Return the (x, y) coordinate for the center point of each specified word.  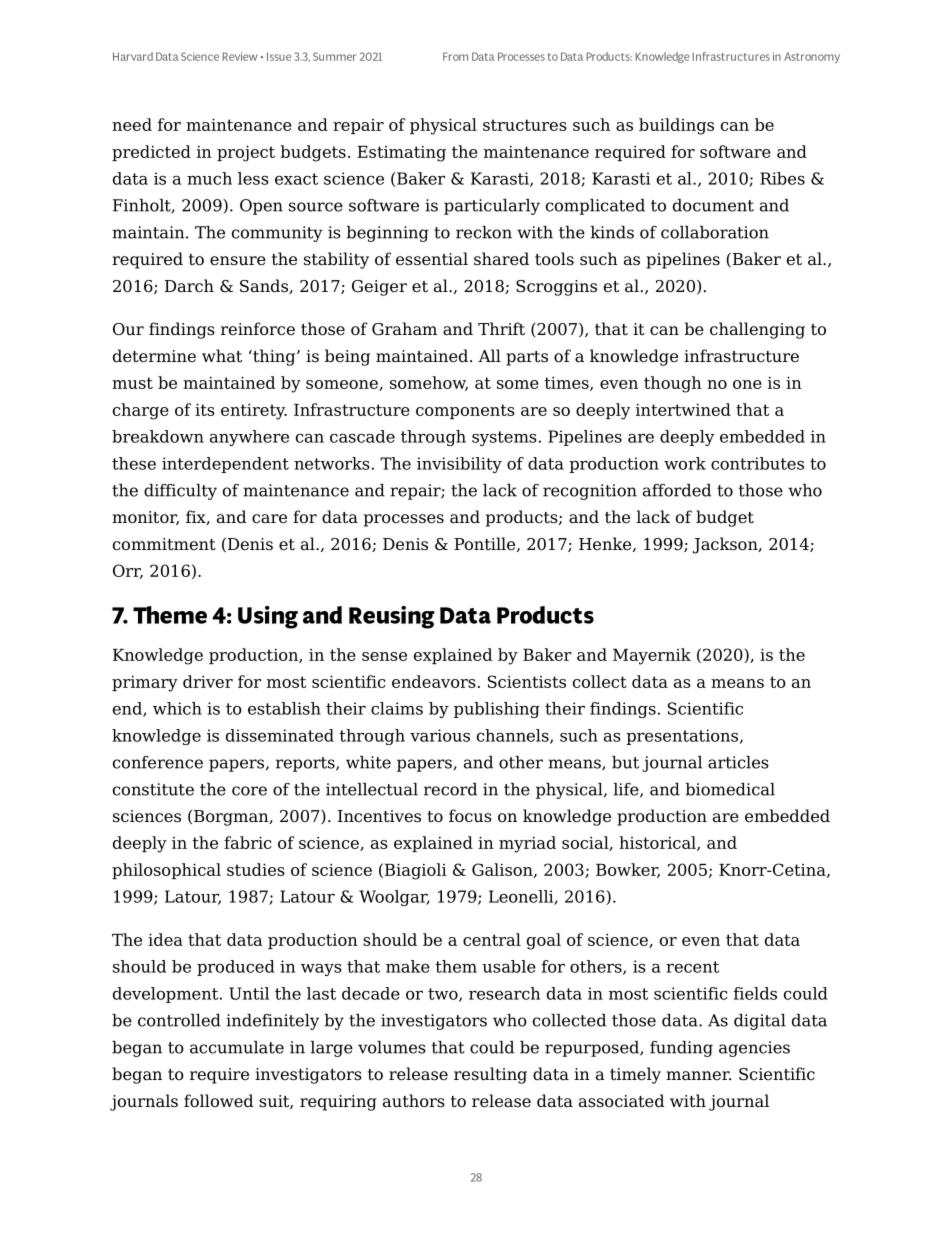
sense (384, 656)
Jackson (726, 545)
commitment (164, 544)
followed (218, 1101)
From (455, 56)
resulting (490, 1075)
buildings (676, 126)
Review (240, 56)
